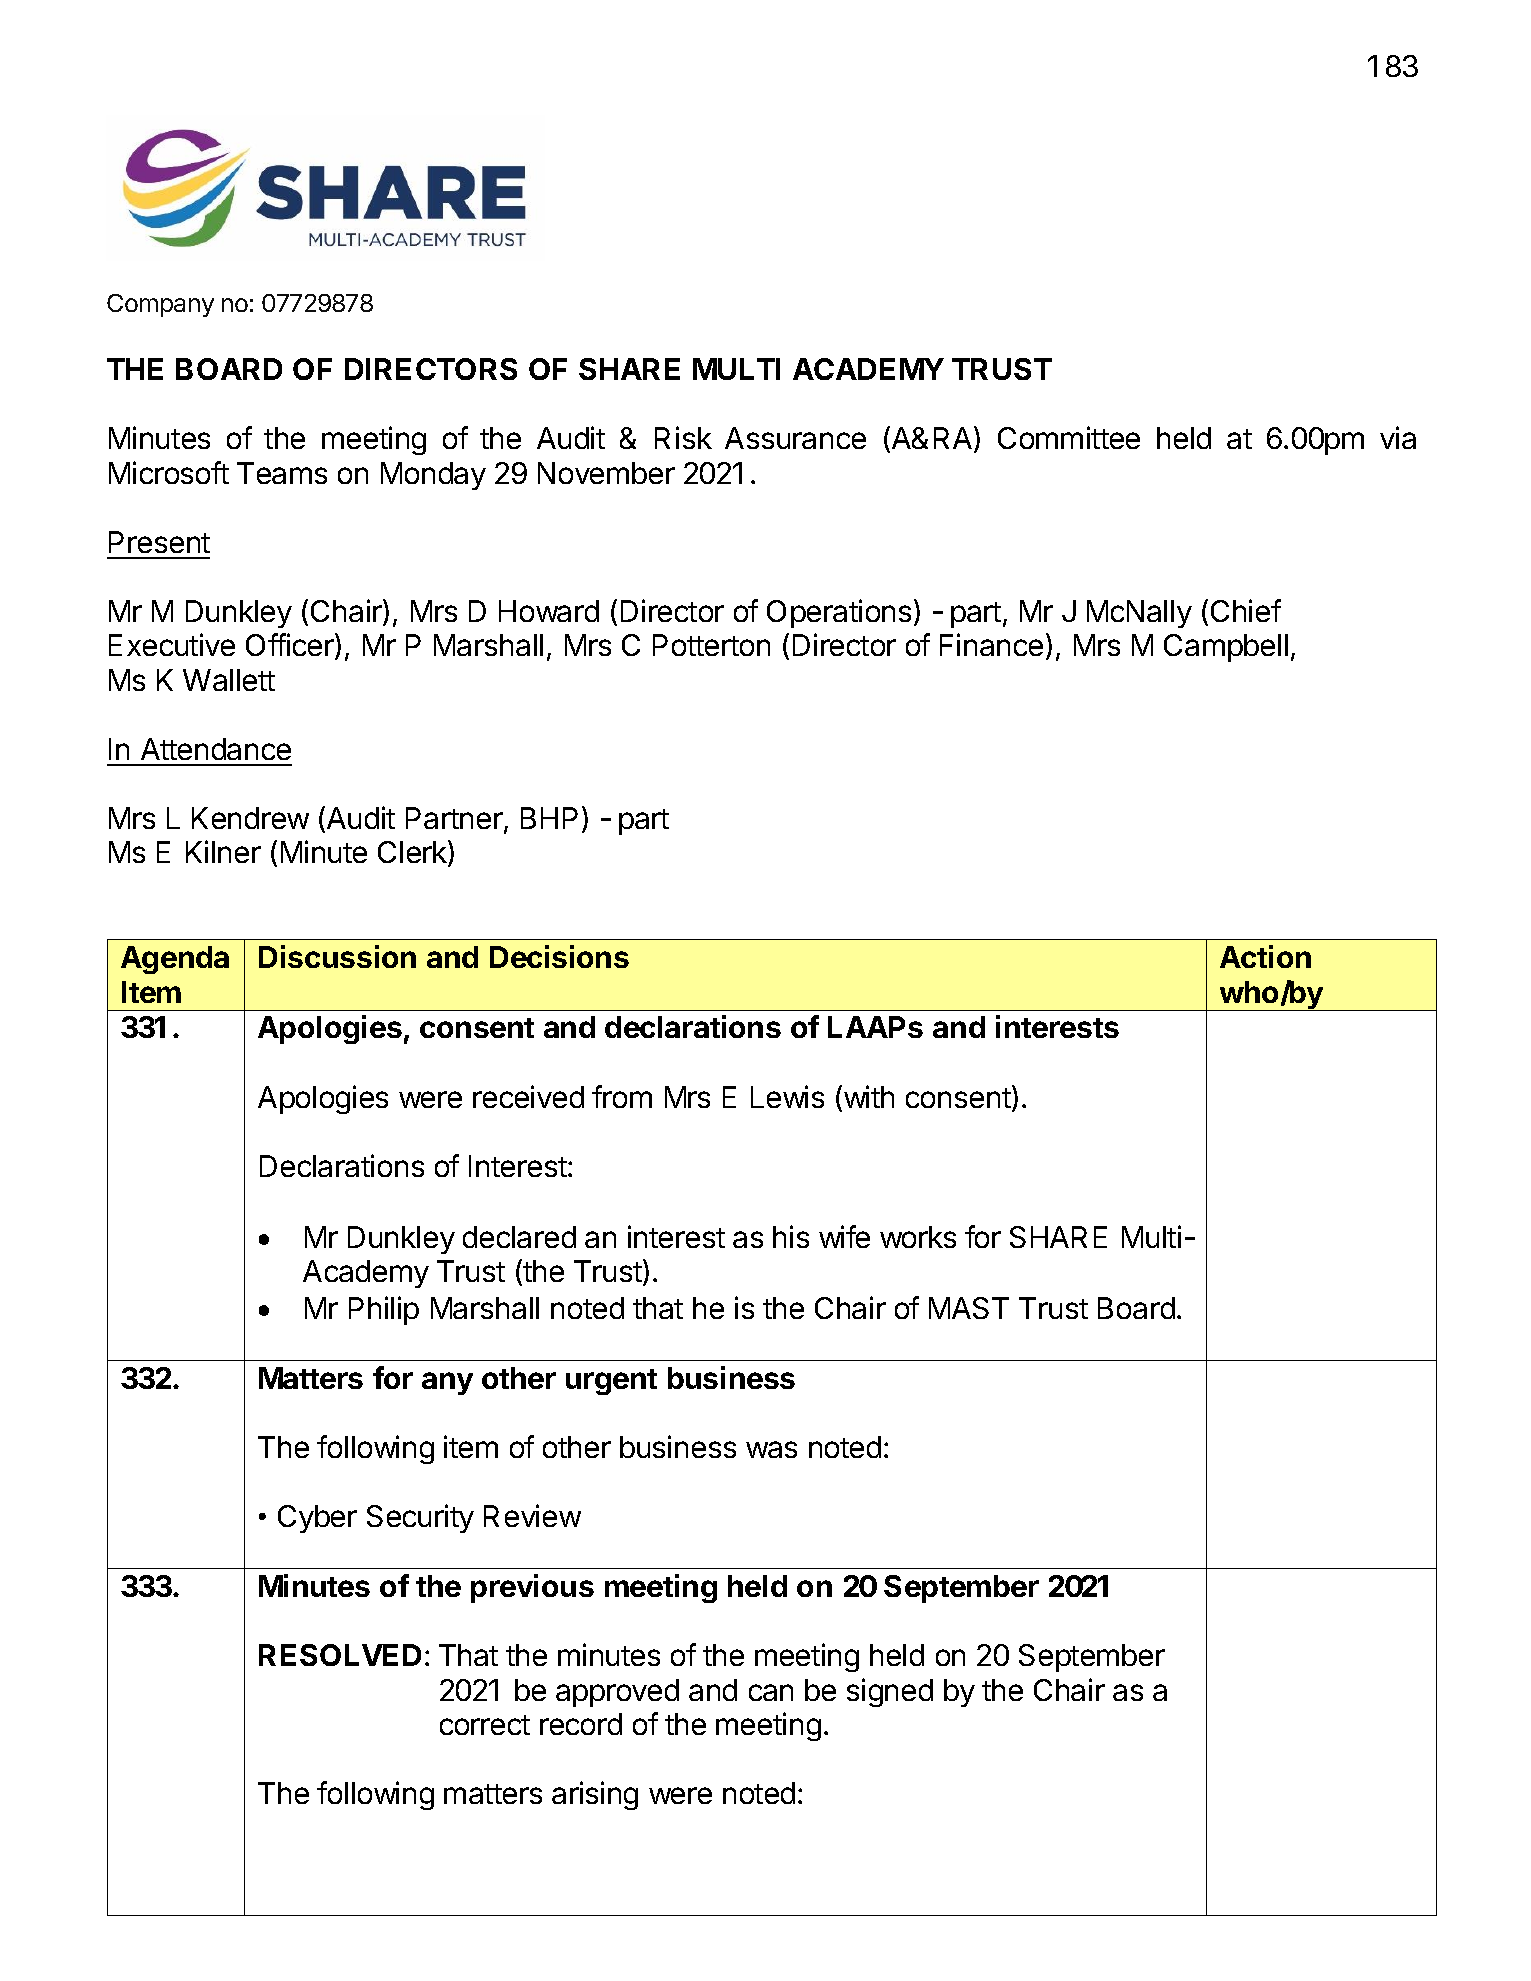 The width and height of the image is (1531, 1981). I want to click on Lewis, so click(787, 1096).
